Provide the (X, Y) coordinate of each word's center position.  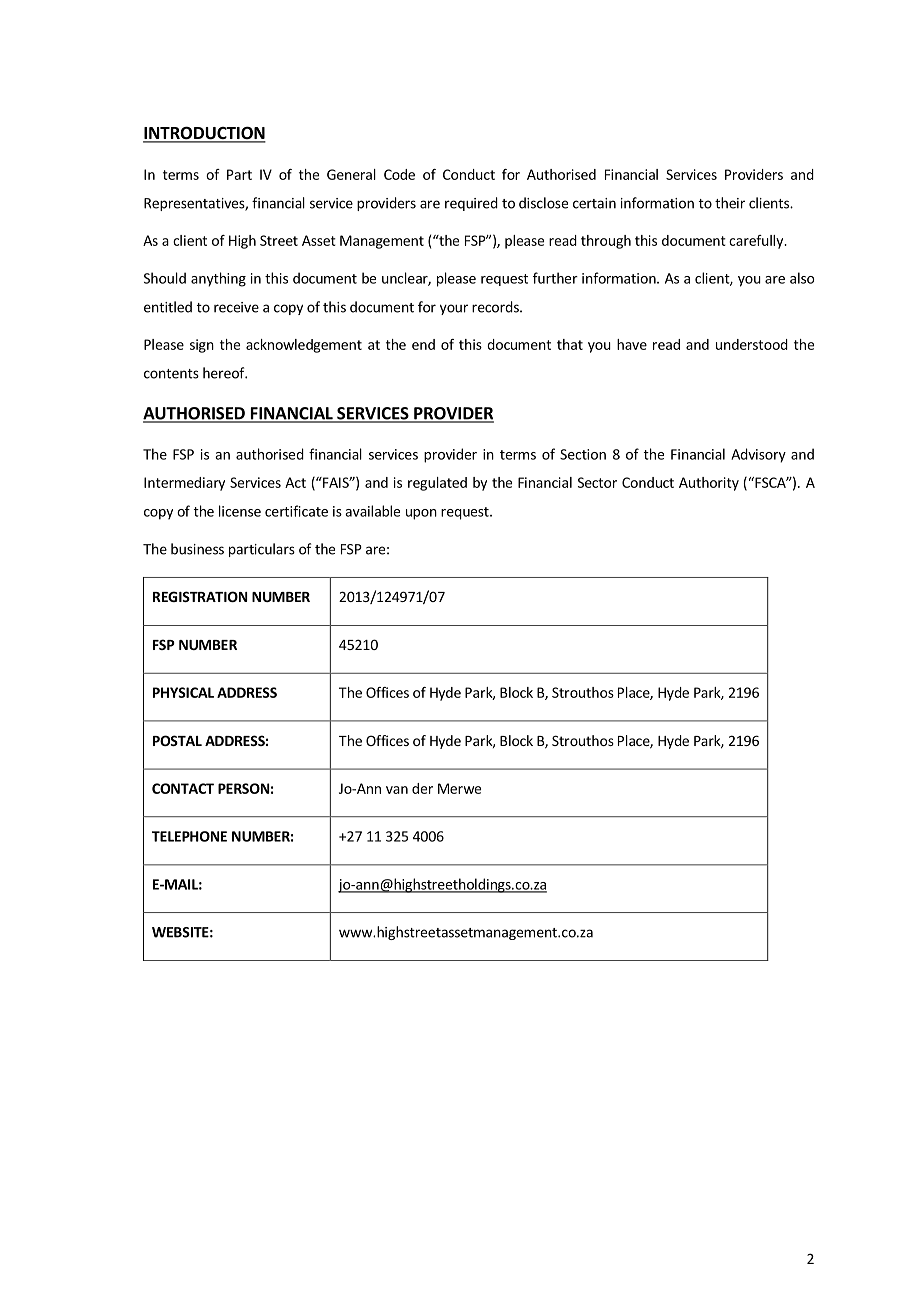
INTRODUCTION (204, 134)
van (397, 790)
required (471, 204)
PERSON (243, 788)
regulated (437, 484)
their (730, 203)
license (240, 511)
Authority (709, 484)
